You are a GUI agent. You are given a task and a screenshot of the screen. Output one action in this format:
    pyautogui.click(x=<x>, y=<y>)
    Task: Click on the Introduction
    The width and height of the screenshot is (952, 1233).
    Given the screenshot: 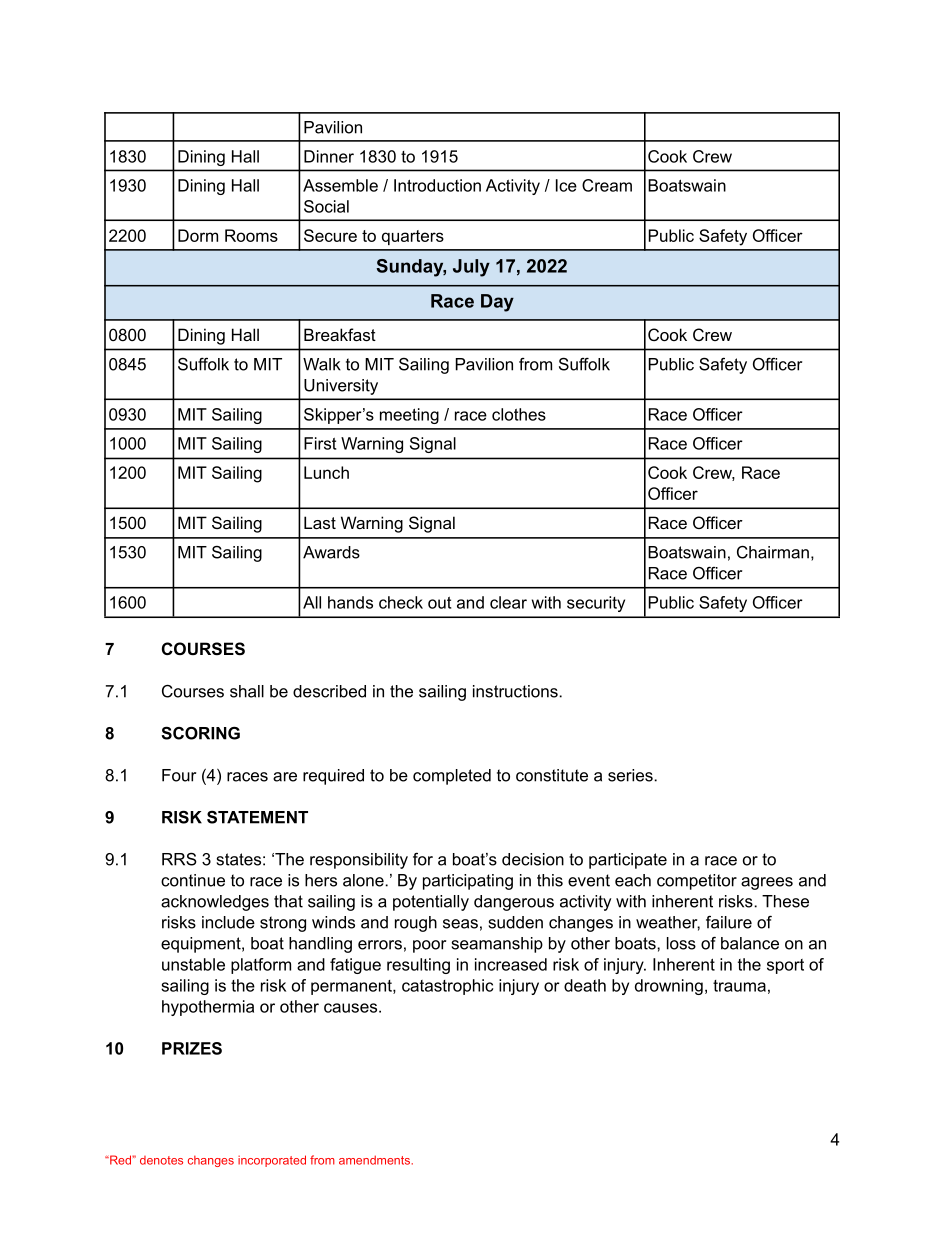 What is the action you would take?
    pyautogui.click(x=437, y=185)
